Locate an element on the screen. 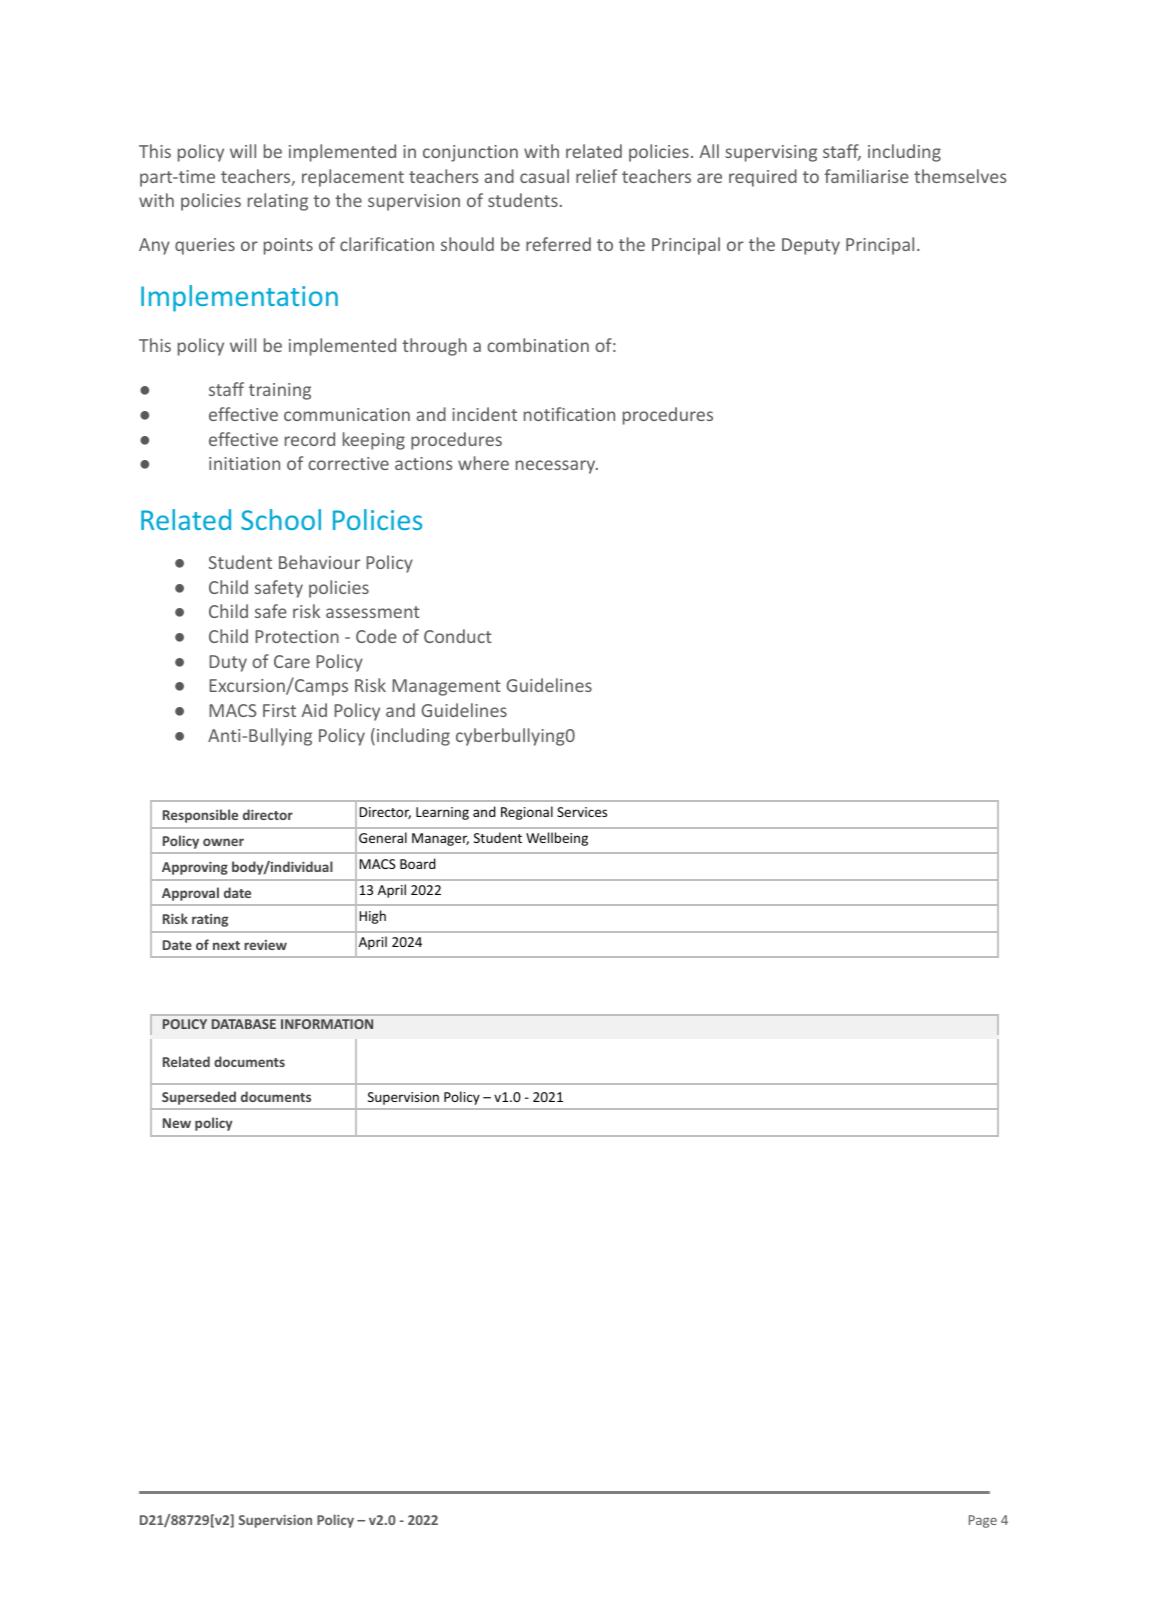  Regional is located at coordinates (527, 813).
